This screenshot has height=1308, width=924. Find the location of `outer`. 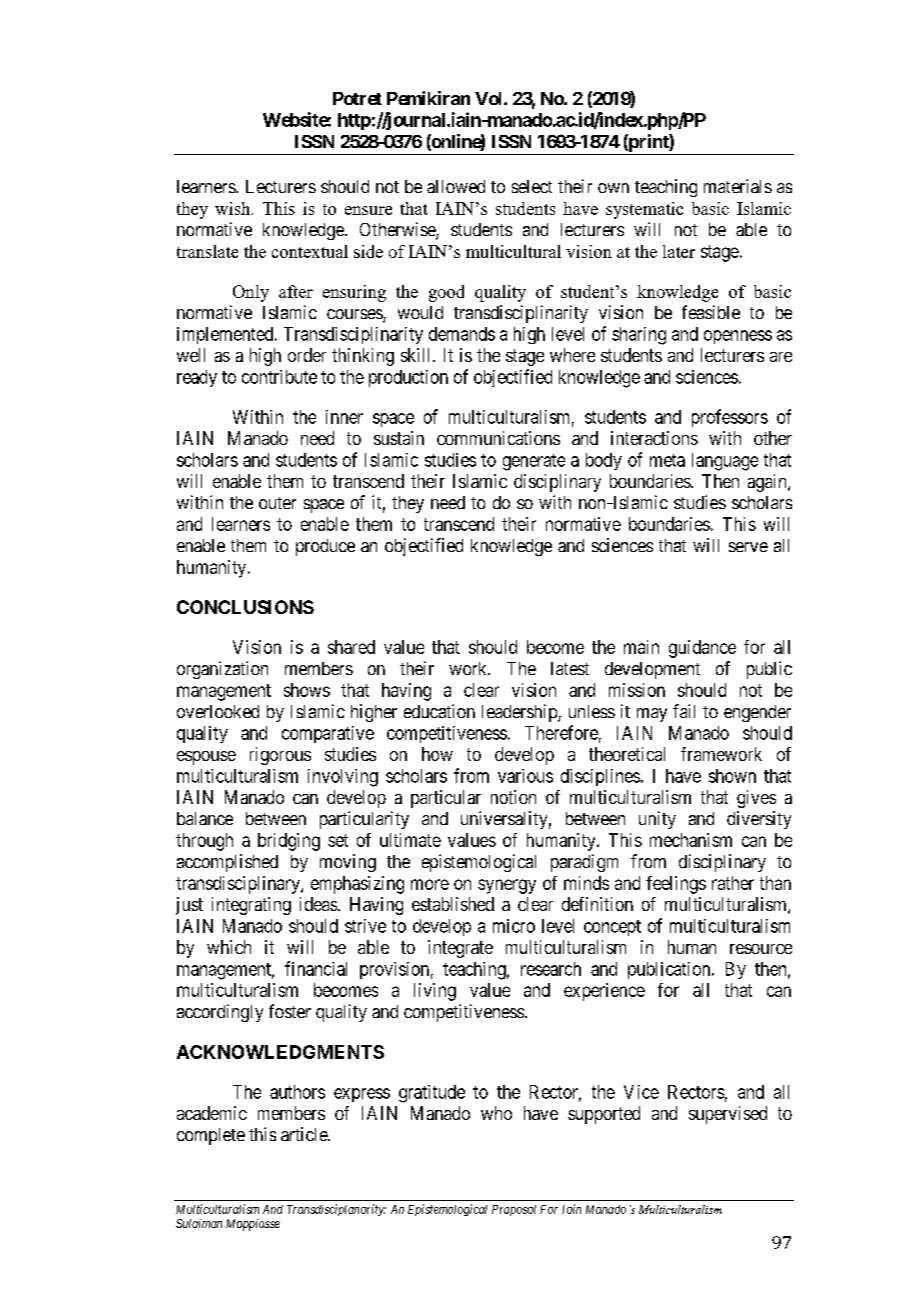

outer is located at coordinates (277, 503).
